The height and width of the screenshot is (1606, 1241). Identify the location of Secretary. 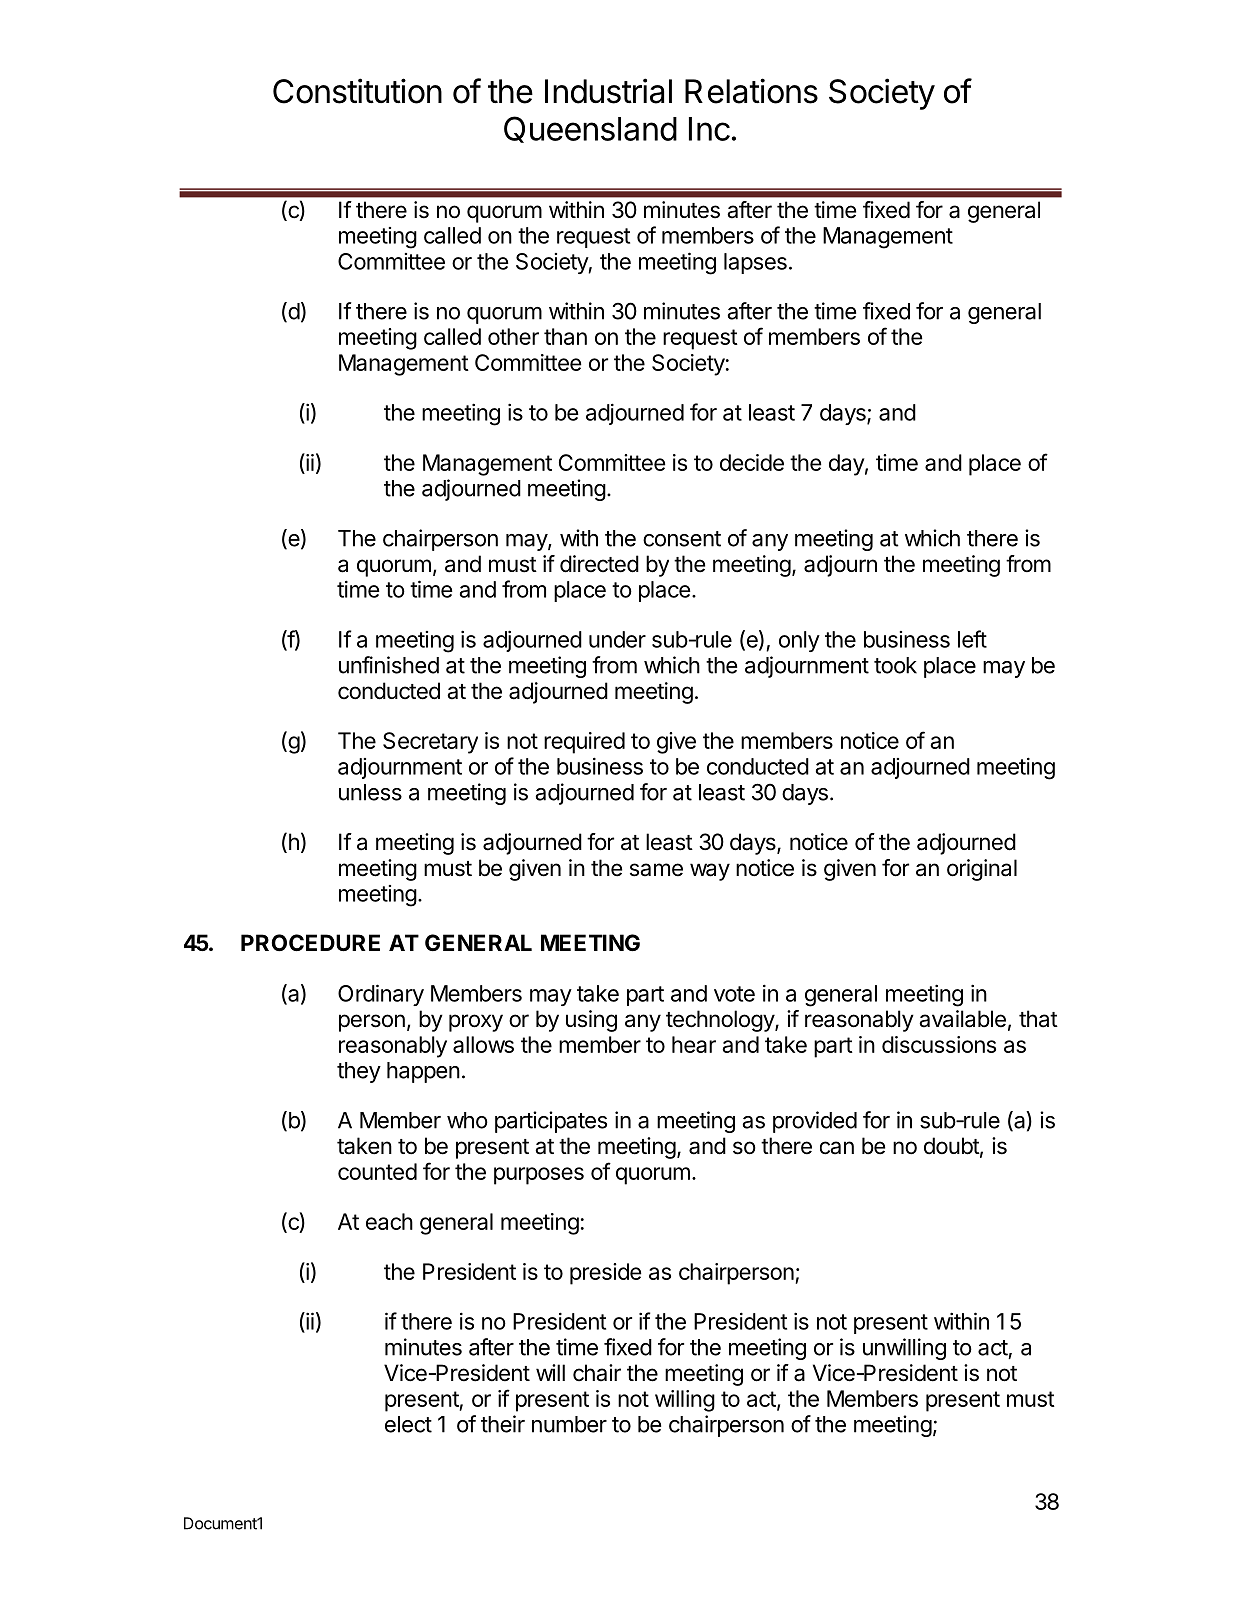
(430, 743).
